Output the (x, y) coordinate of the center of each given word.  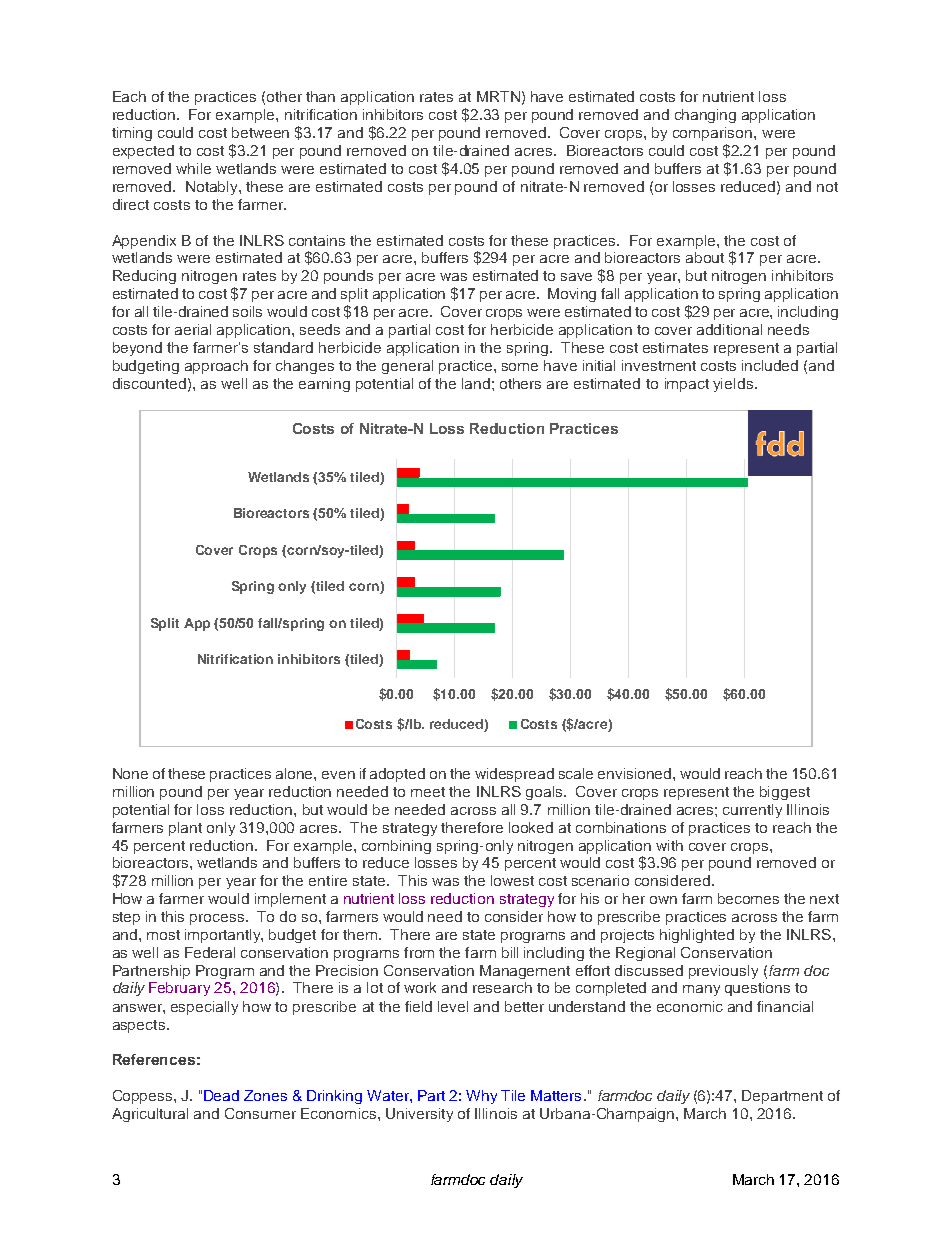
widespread (514, 775)
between (260, 132)
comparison (714, 134)
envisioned (636, 773)
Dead (221, 1095)
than (320, 96)
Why (481, 1097)
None (130, 773)
